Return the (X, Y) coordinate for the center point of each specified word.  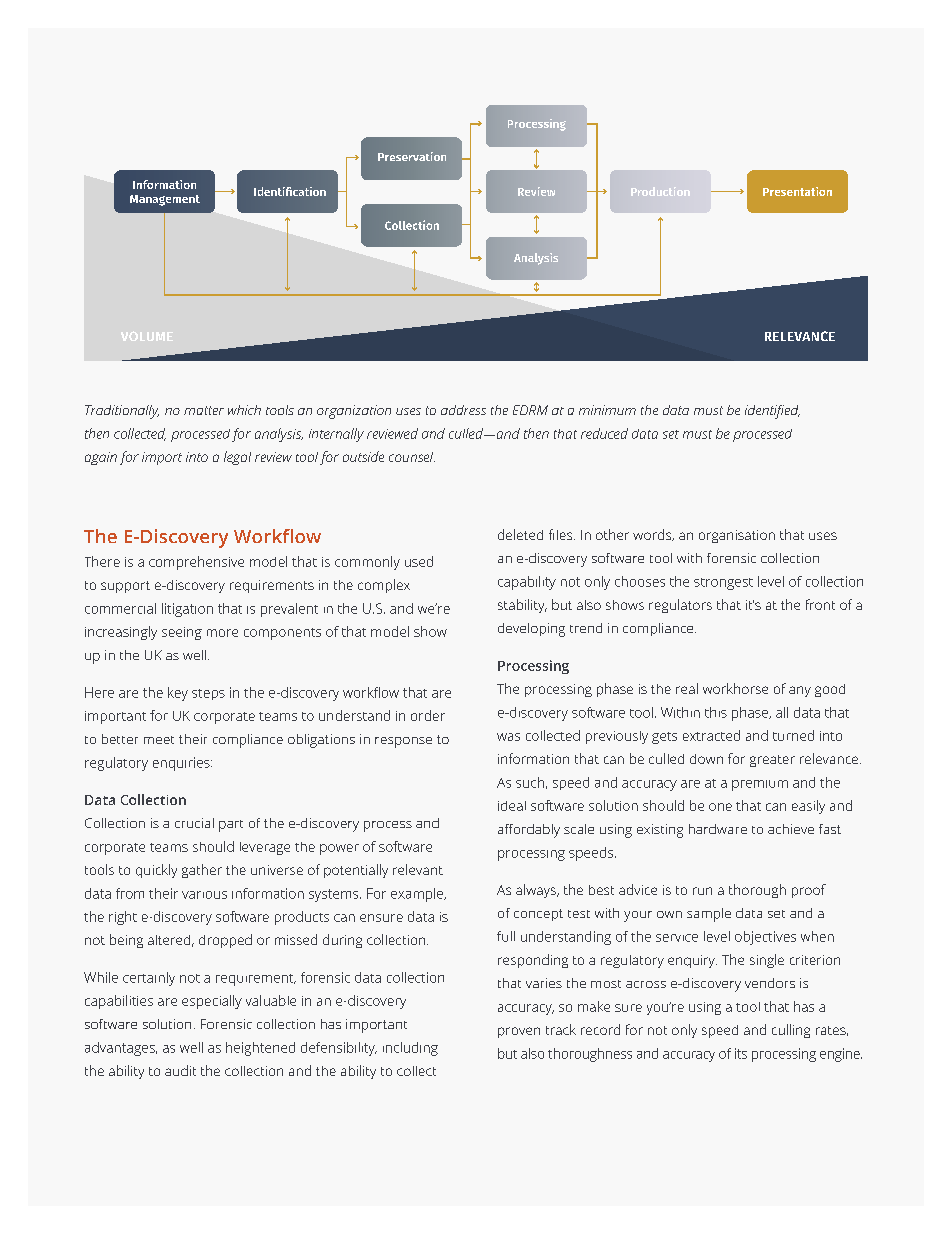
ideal (512, 806)
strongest (723, 584)
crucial (194, 823)
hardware (718, 829)
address (463, 410)
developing (531, 630)
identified (772, 412)
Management (165, 200)
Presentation (797, 191)
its (741, 1053)
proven (519, 1032)
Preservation (412, 156)
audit (180, 1070)
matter (204, 410)
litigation (187, 610)
